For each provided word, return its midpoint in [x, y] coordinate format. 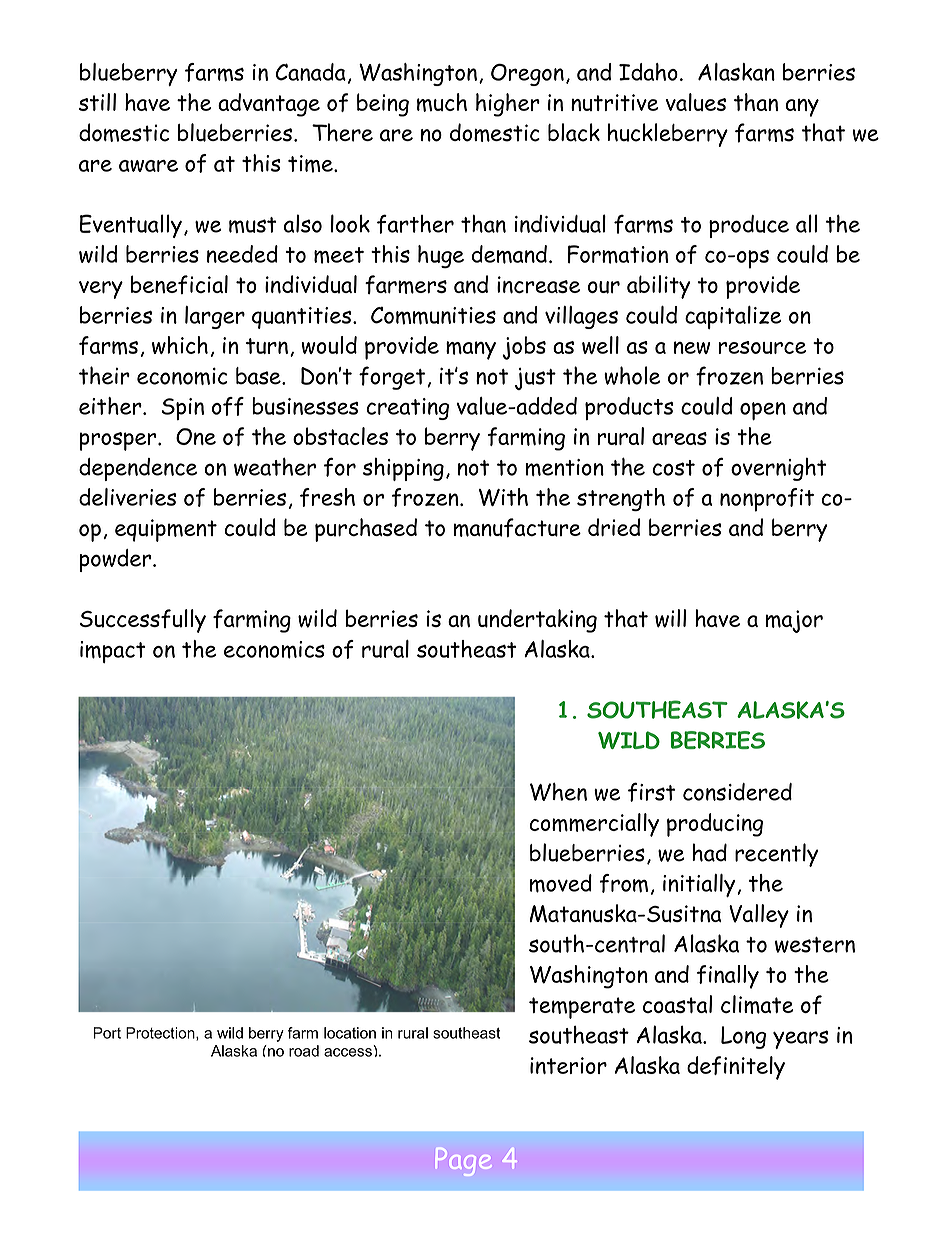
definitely [736, 1068]
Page [464, 1162]
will [670, 618]
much [442, 102]
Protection [161, 1034]
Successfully [143, 621]
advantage [269, 105]
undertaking [537, 621]
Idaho [648, 72]
